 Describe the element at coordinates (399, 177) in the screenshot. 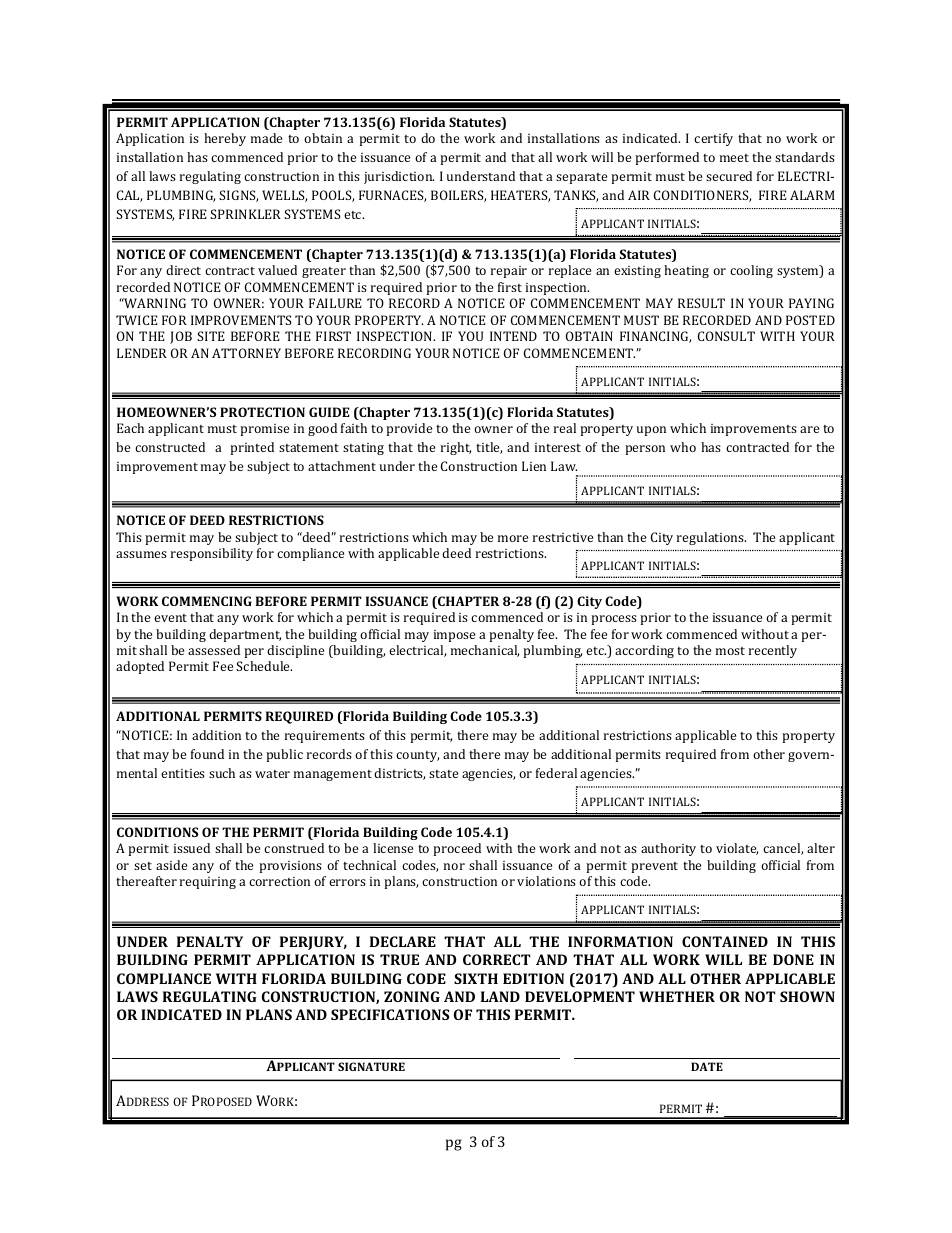

I see `jurisdiction` at that location.
